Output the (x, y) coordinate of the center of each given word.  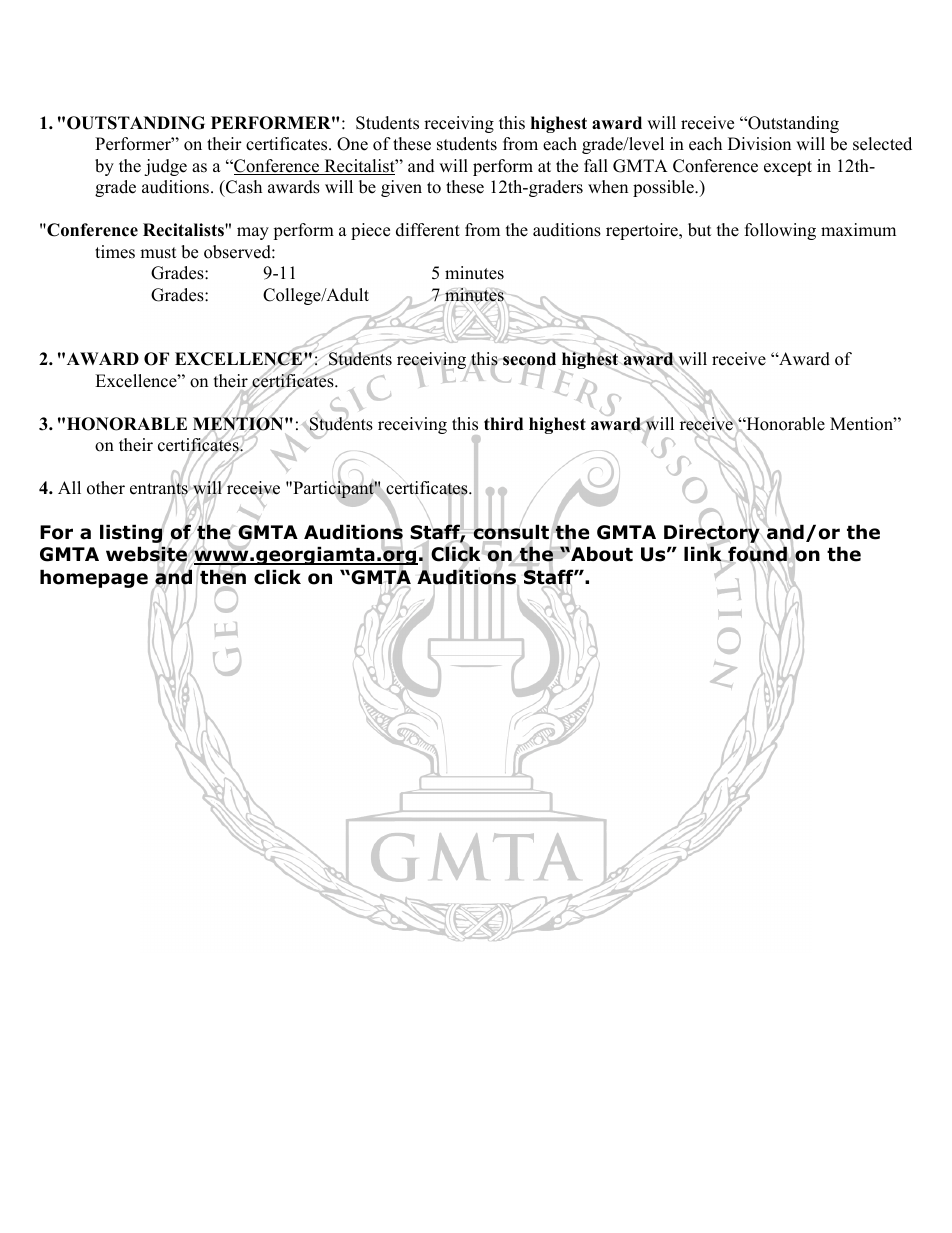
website (147, 555)
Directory (712, 533)
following (780, 231)
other (106, 488)
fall (596, 165)
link (704, 554)
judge (165, 167)
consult (510, 532)
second (529, 360)
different (428, 230)
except (788, 168)
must (158, 253)
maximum (858, 230)
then (222, 577)
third (503, 424)
